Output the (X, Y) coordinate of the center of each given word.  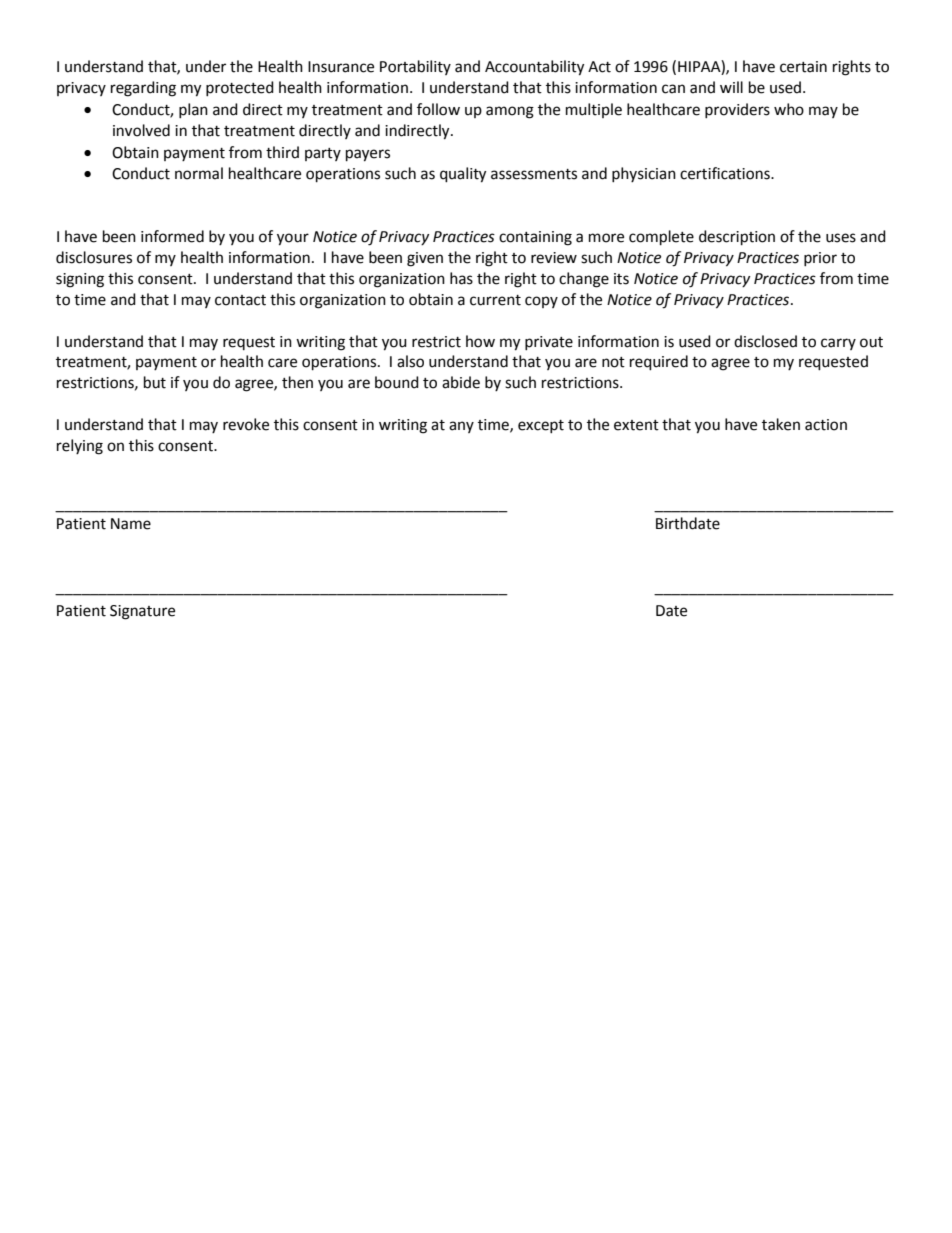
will (731, 87)
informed (172, 236)
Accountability (534, 68)
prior (820, 259)
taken (781, 424)
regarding (143, 89)
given (425, 259)
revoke (246, 424)
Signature (142, 612)
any (461, 427)
